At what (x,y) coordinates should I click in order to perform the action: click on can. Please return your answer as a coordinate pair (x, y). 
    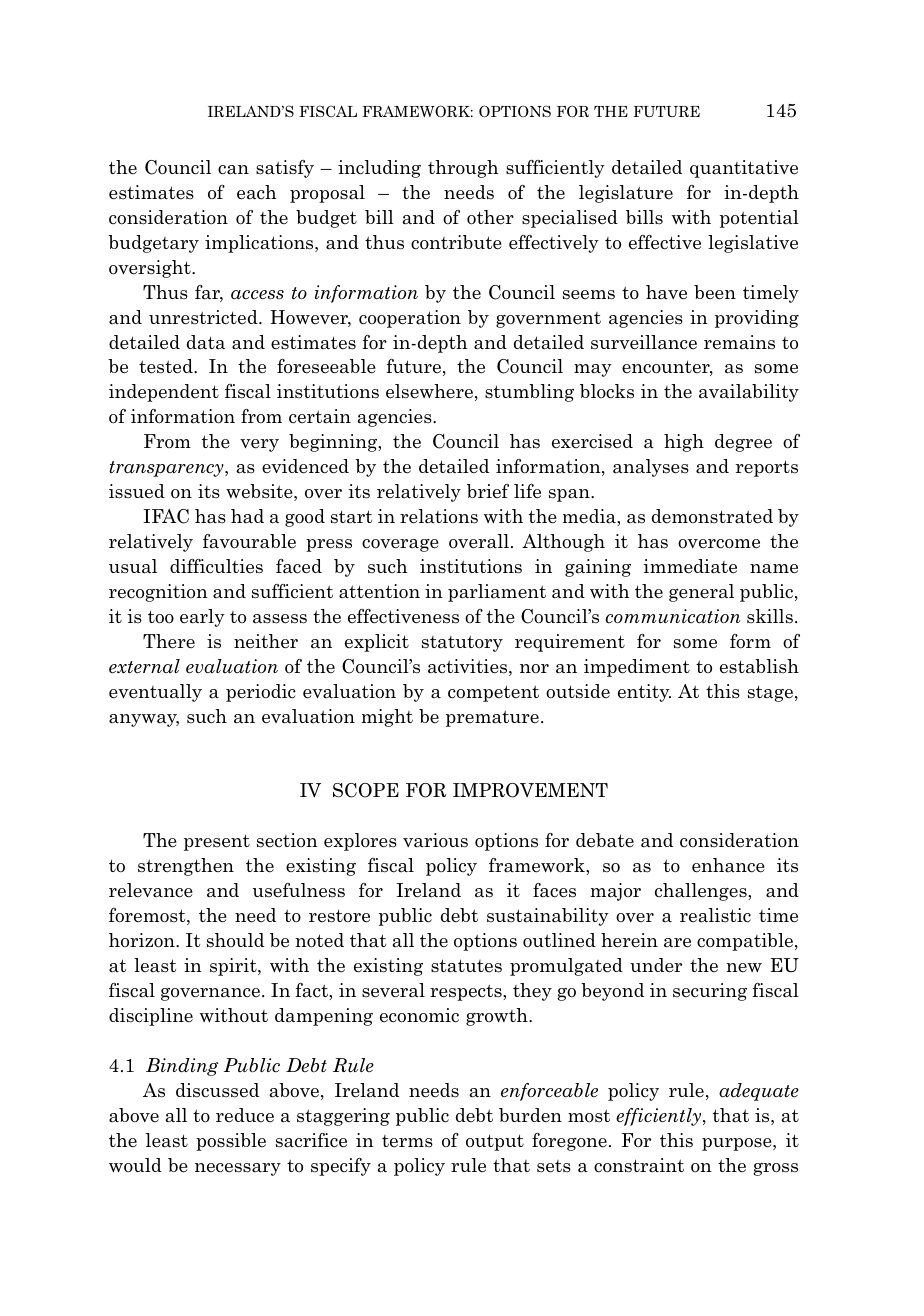
    Looking at the image, I should click on (233, 170).
